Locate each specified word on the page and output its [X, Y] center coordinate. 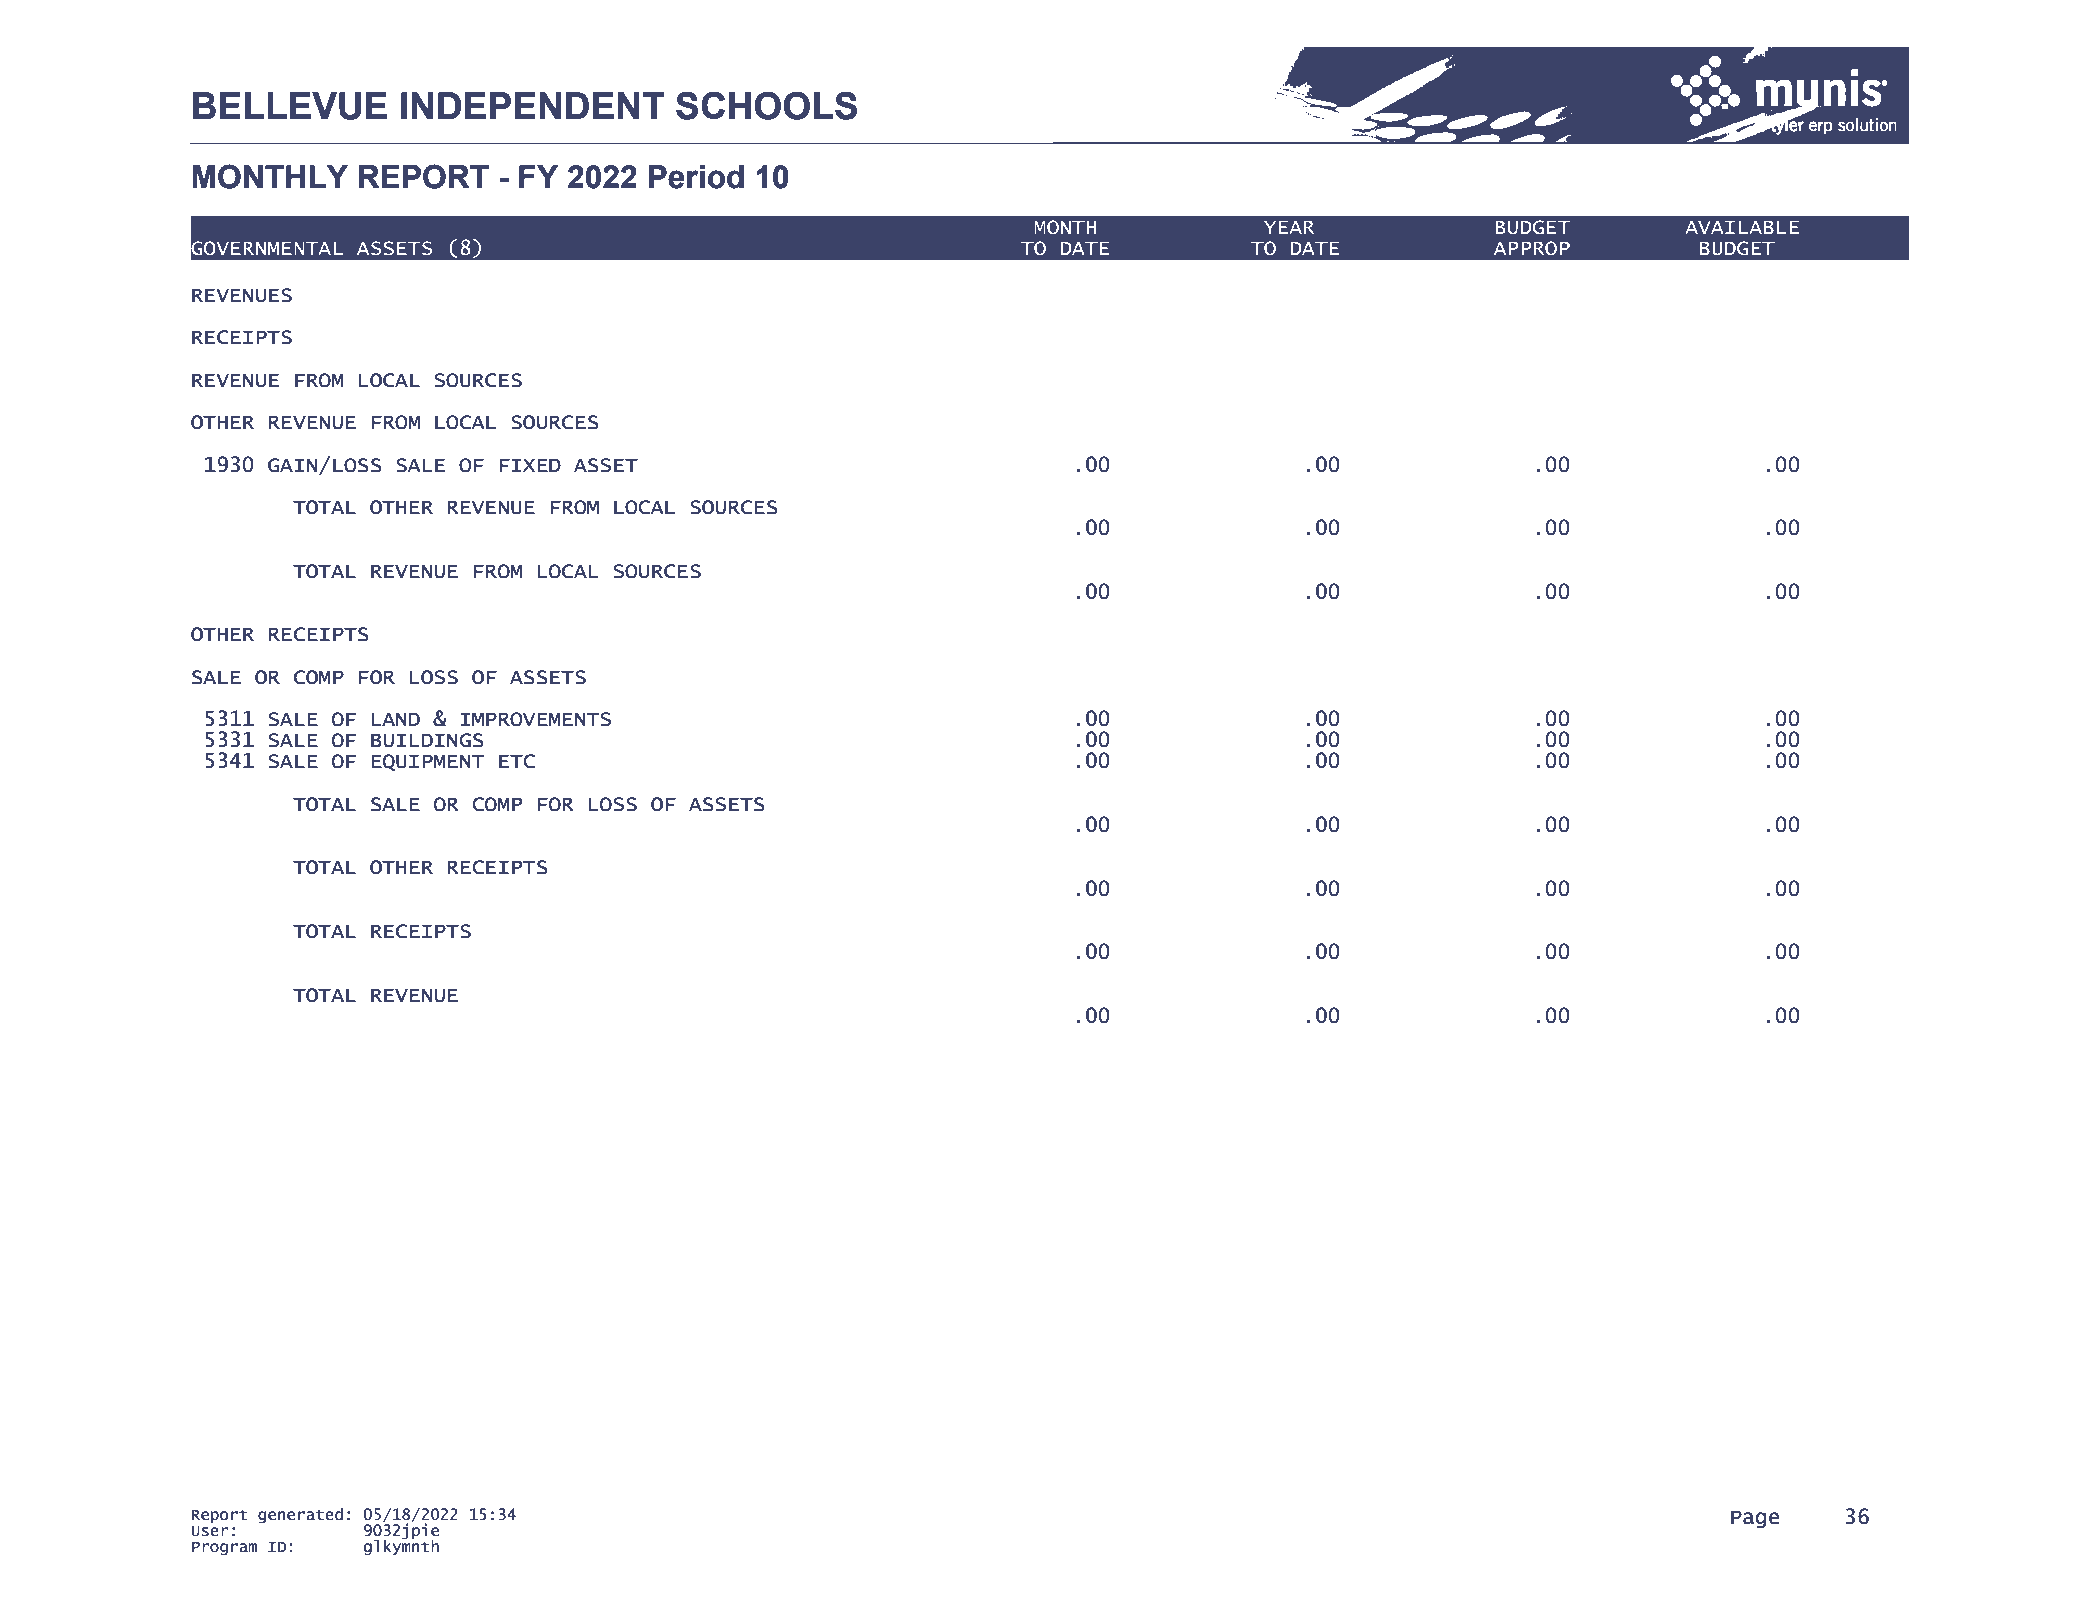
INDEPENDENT [533, 105]
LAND [396, 719]
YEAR [1289, 227]
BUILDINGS [427, 740]
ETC [517, 761]
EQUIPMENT [428, 762]
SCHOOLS [766, 105]
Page [1755, 1519]
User [209, 1531]
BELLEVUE [290, 106]
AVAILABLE [1742, 227]
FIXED [530, 465]
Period [696, 177]
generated [300, 1516]
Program [224, 1549]
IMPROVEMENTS [535, 719]
